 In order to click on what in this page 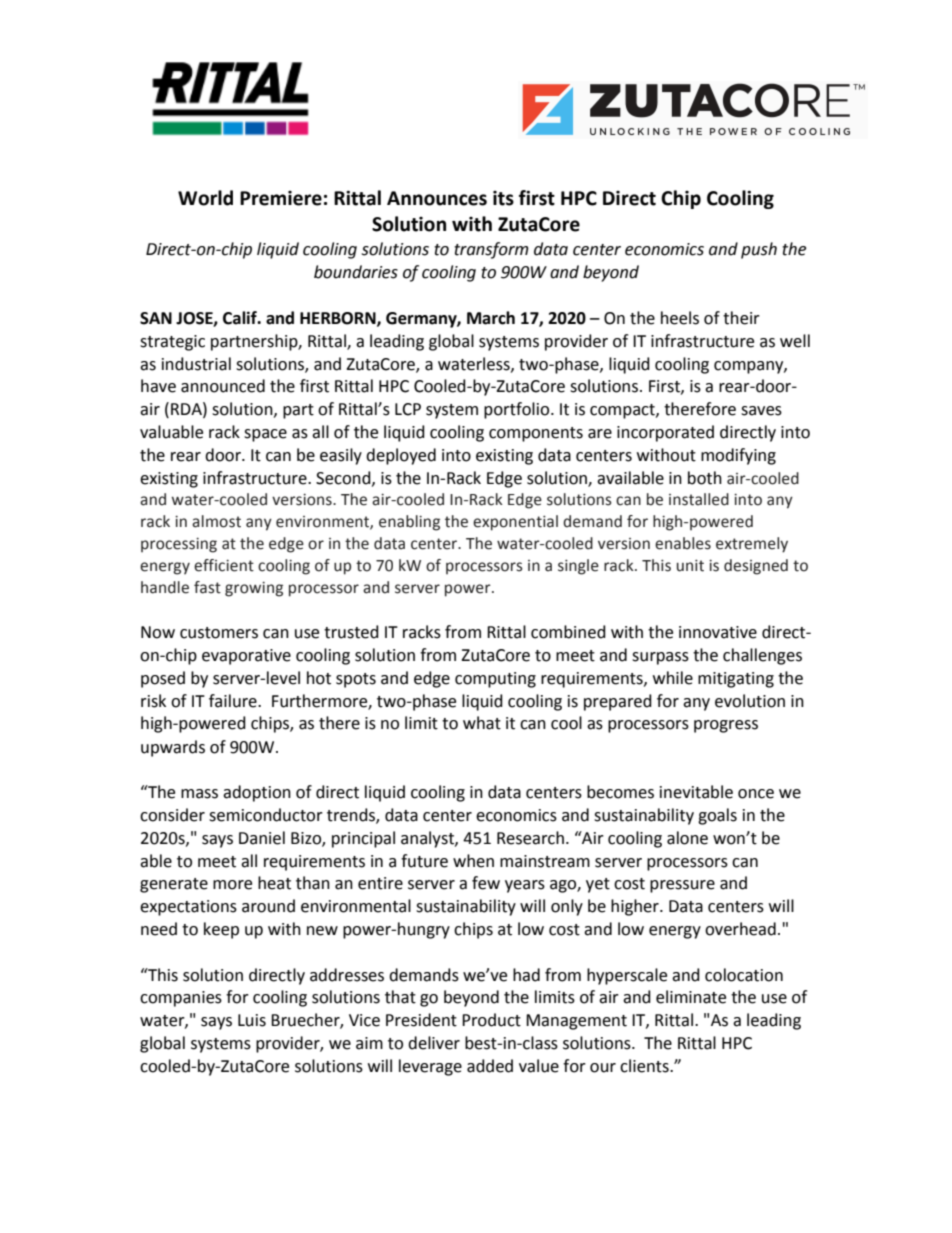, I will do `click(482, 723)`.
